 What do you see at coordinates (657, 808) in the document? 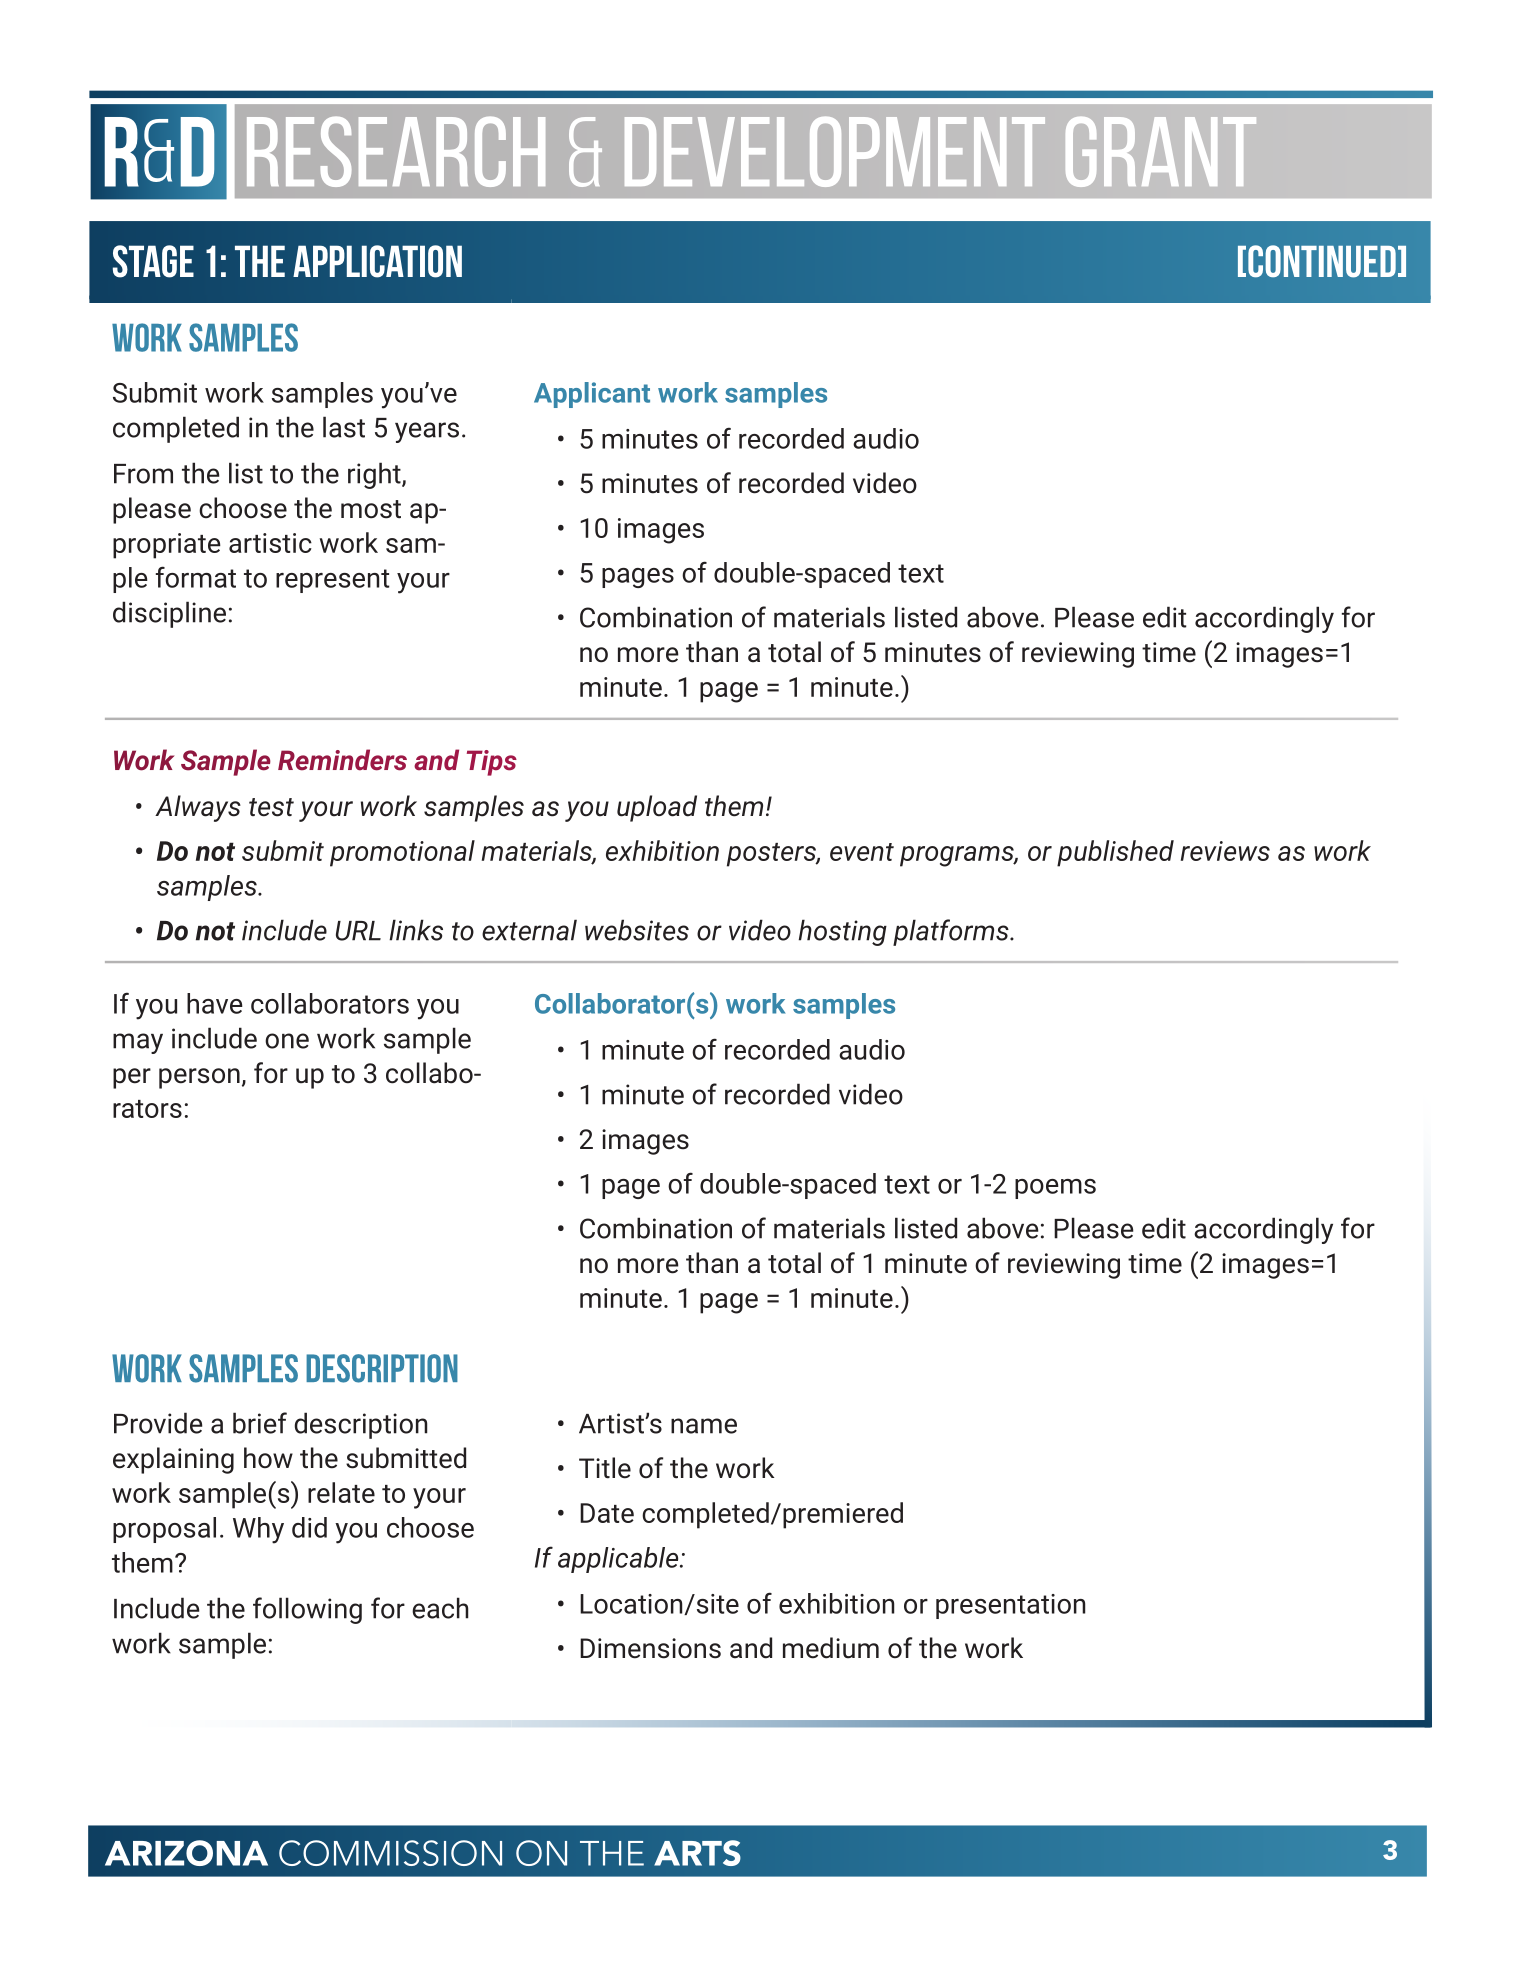
I see `upload` at bounding box center [657, 808].
